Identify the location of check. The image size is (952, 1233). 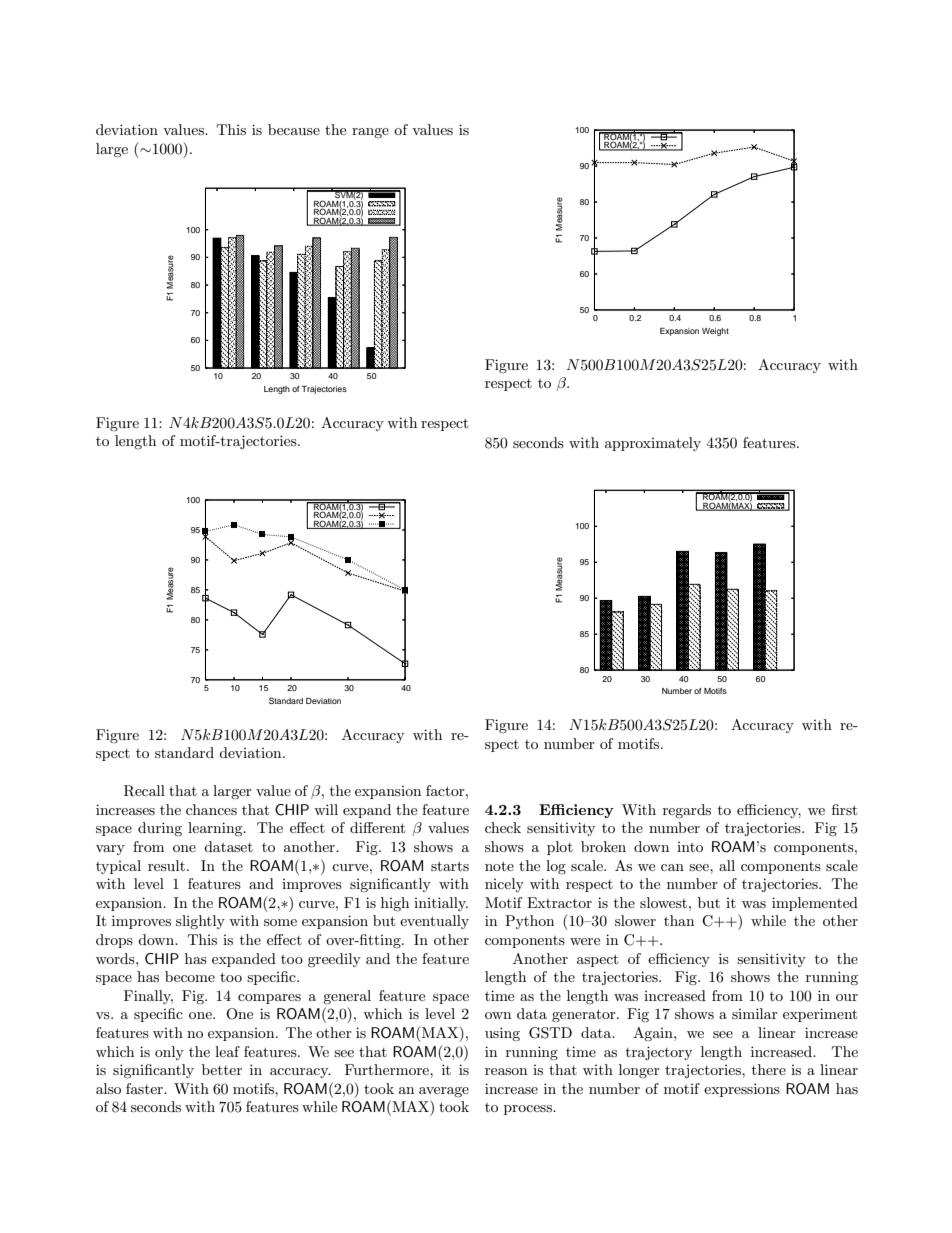
(503, 827).
